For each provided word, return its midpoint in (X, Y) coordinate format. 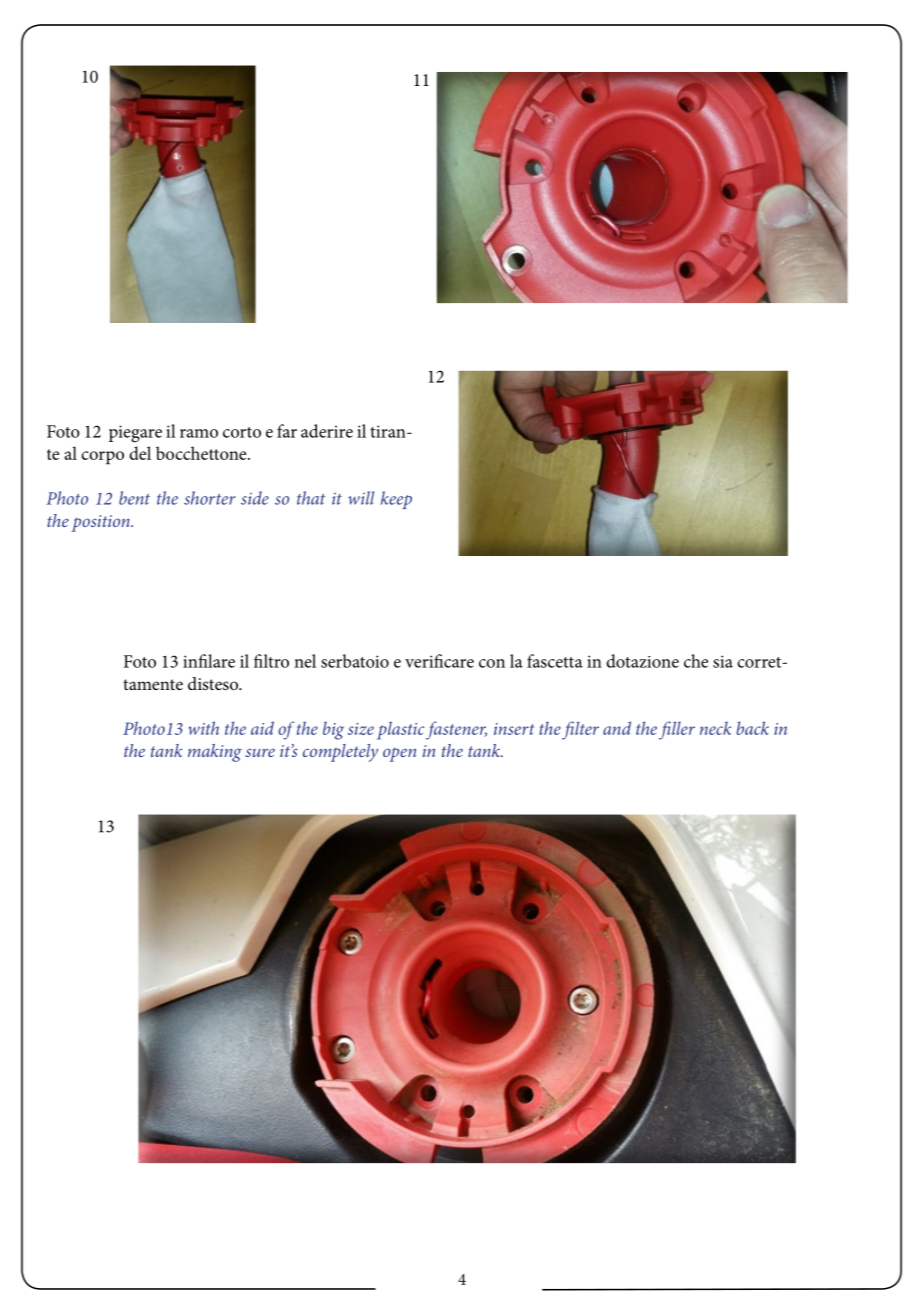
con (492, 663)
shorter (209, 498)
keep (396, 500)
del (140, 453)
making (215, 753)
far (287, 431)
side (255, 498)
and (617, 728)
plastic (400, 730)
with (203, 728)
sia (723, 661)
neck (715, 728)
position (102, 523)
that (311, 498)
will (361, 498)
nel (305, 661)
